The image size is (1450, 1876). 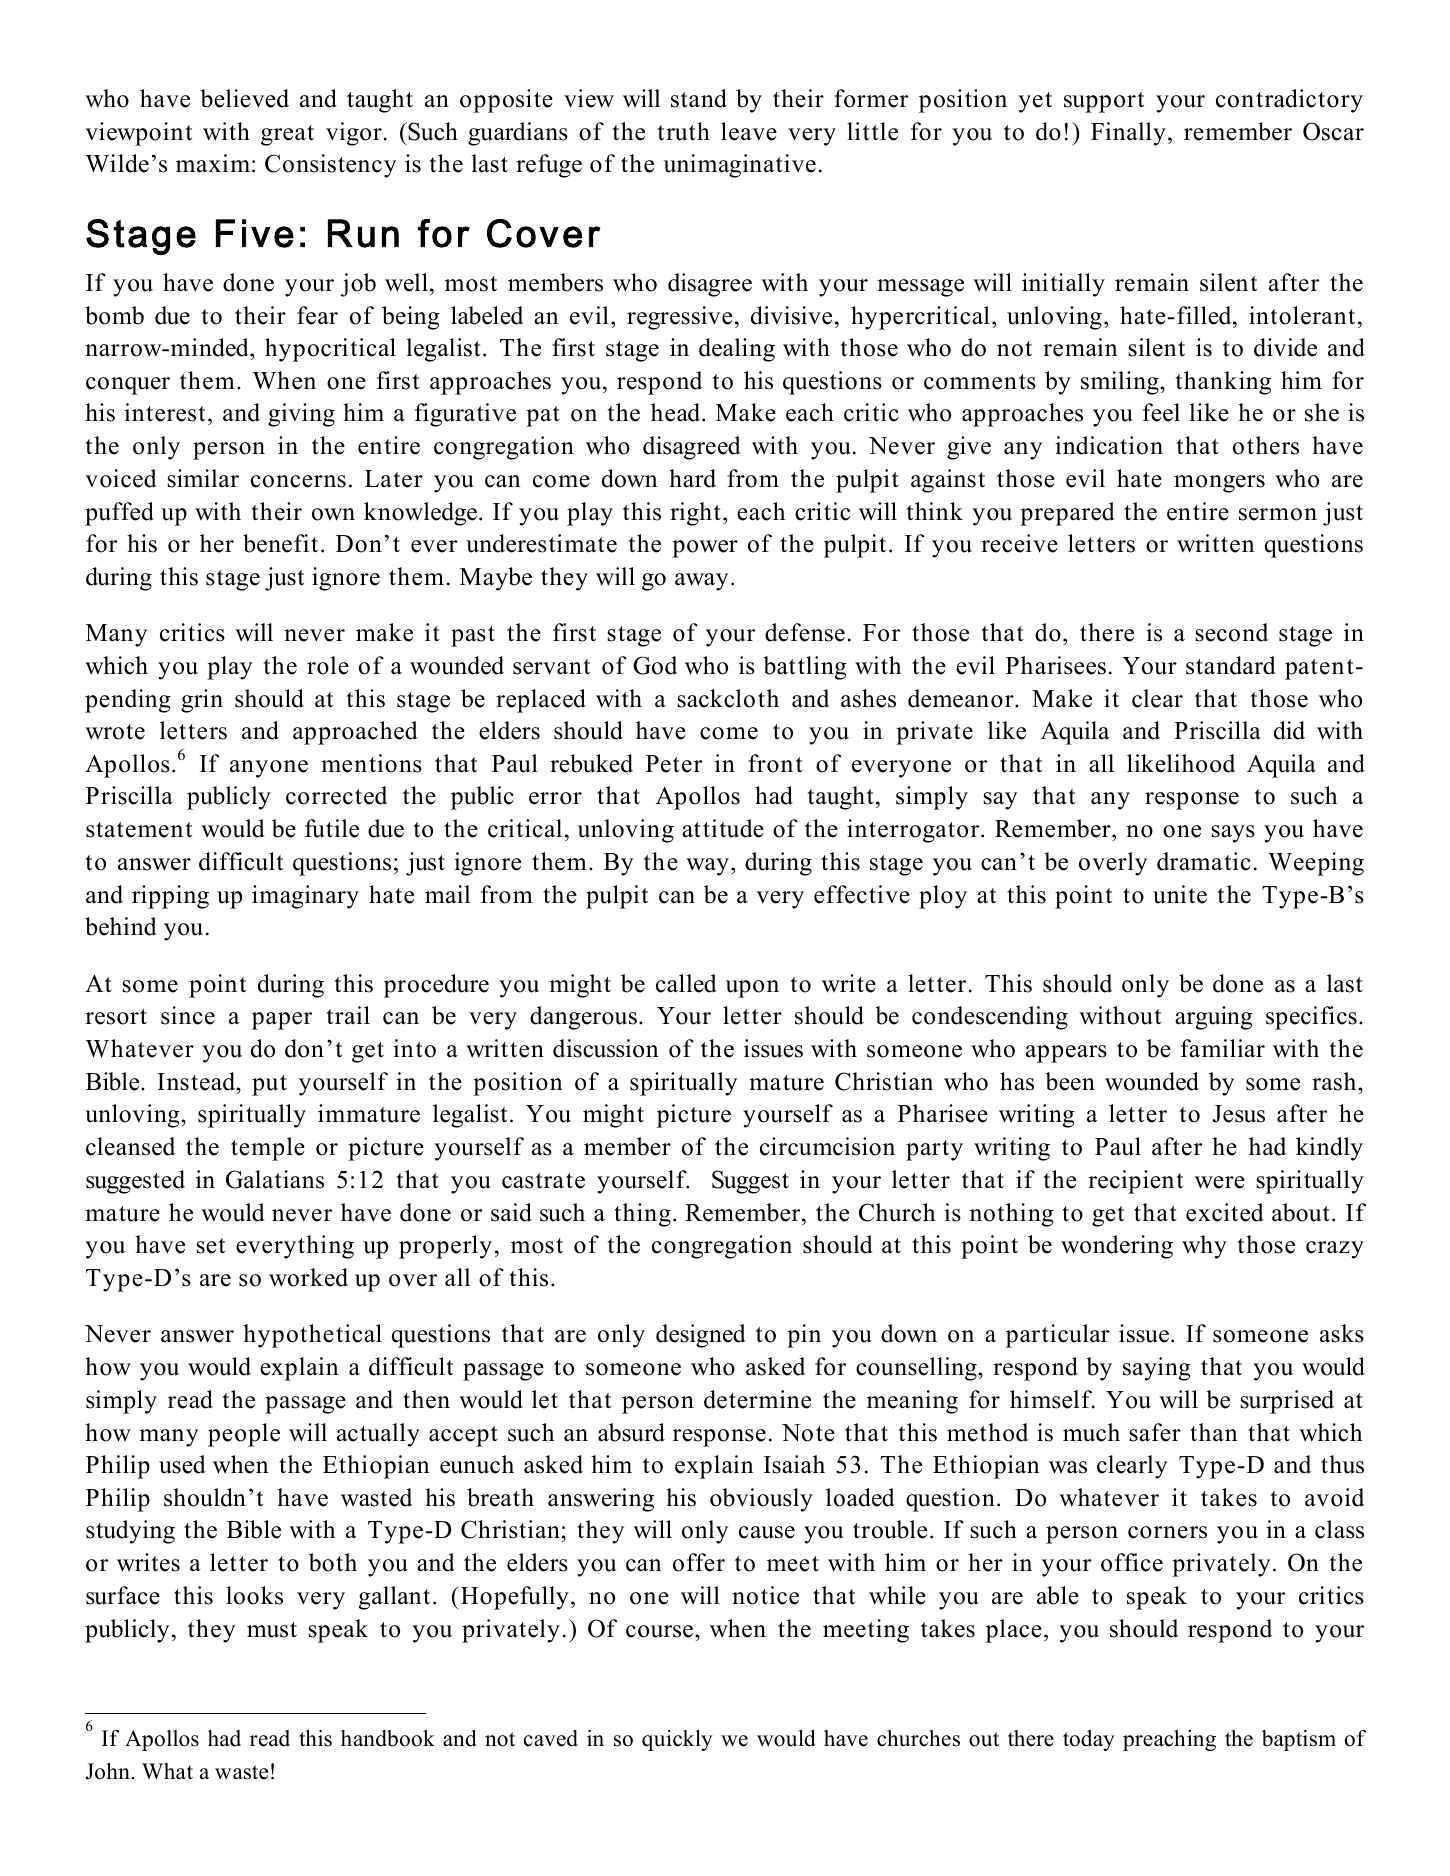 What do you see at coordinates (1180, 894) in the image?
I see `unite` at bounding box center [1180, 894].
